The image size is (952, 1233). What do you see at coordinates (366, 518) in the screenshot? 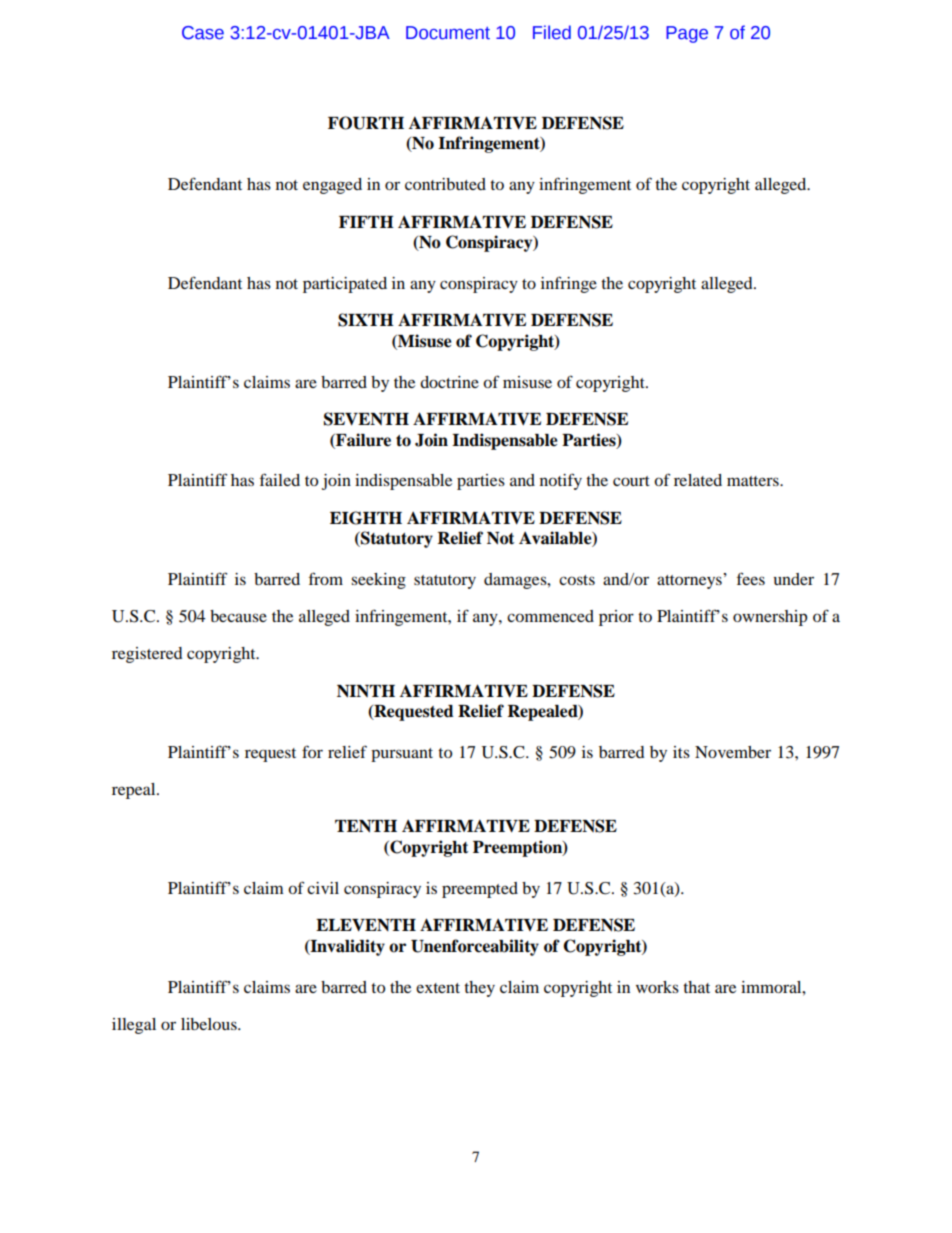
I see `EIGHTH` at bounding box center [366, 518].
